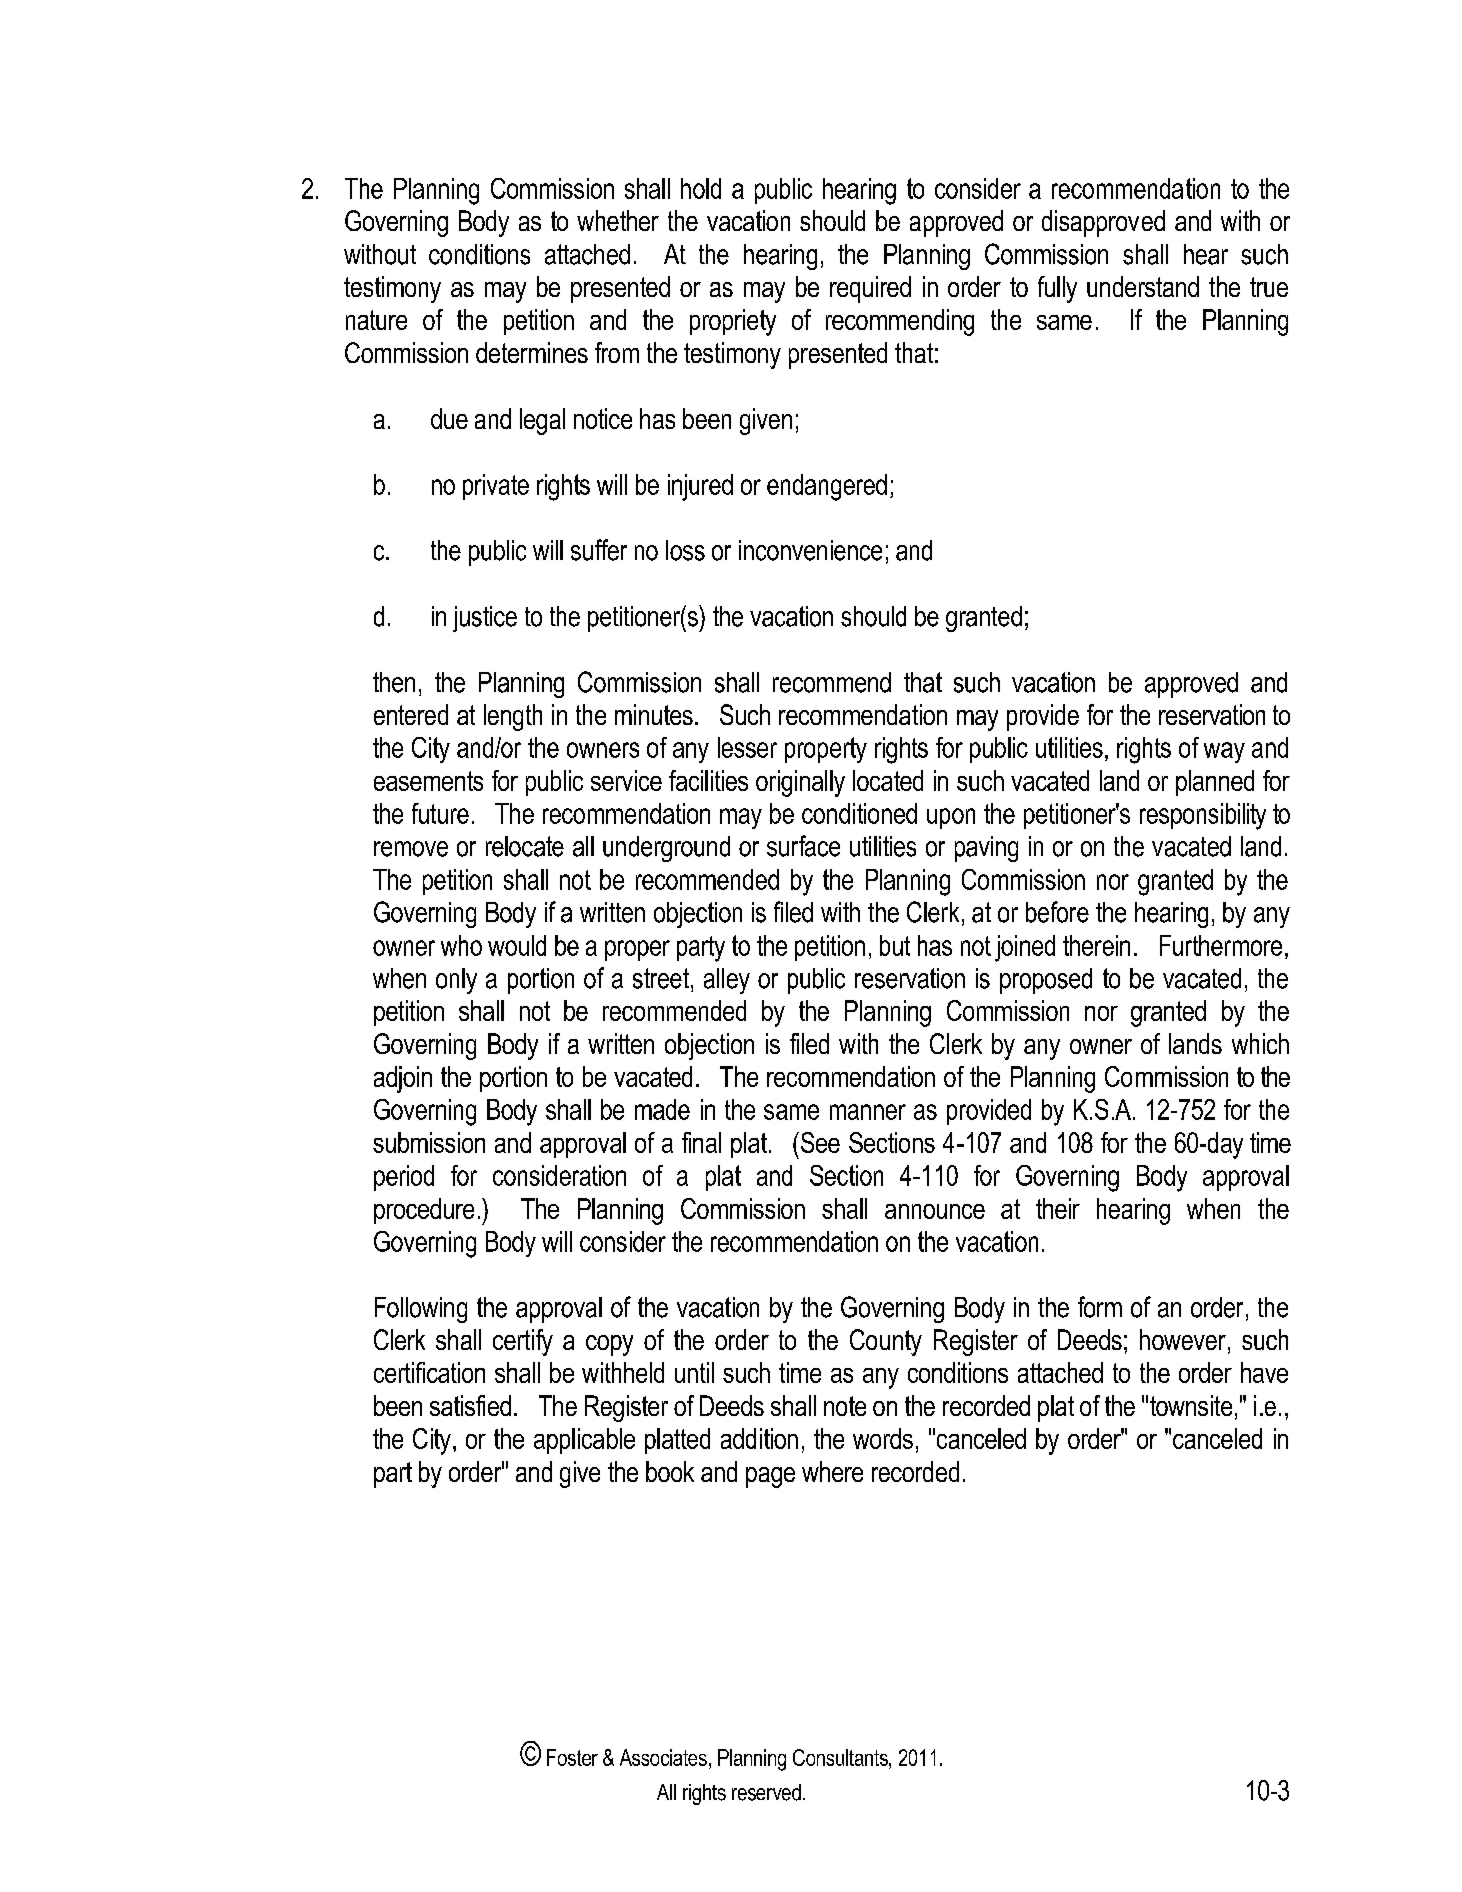 The height and width of the screenshot is (1892, 1462). Describe the element at coordinates (1100, 1307) in the screenshot. I see `form` at that location.
